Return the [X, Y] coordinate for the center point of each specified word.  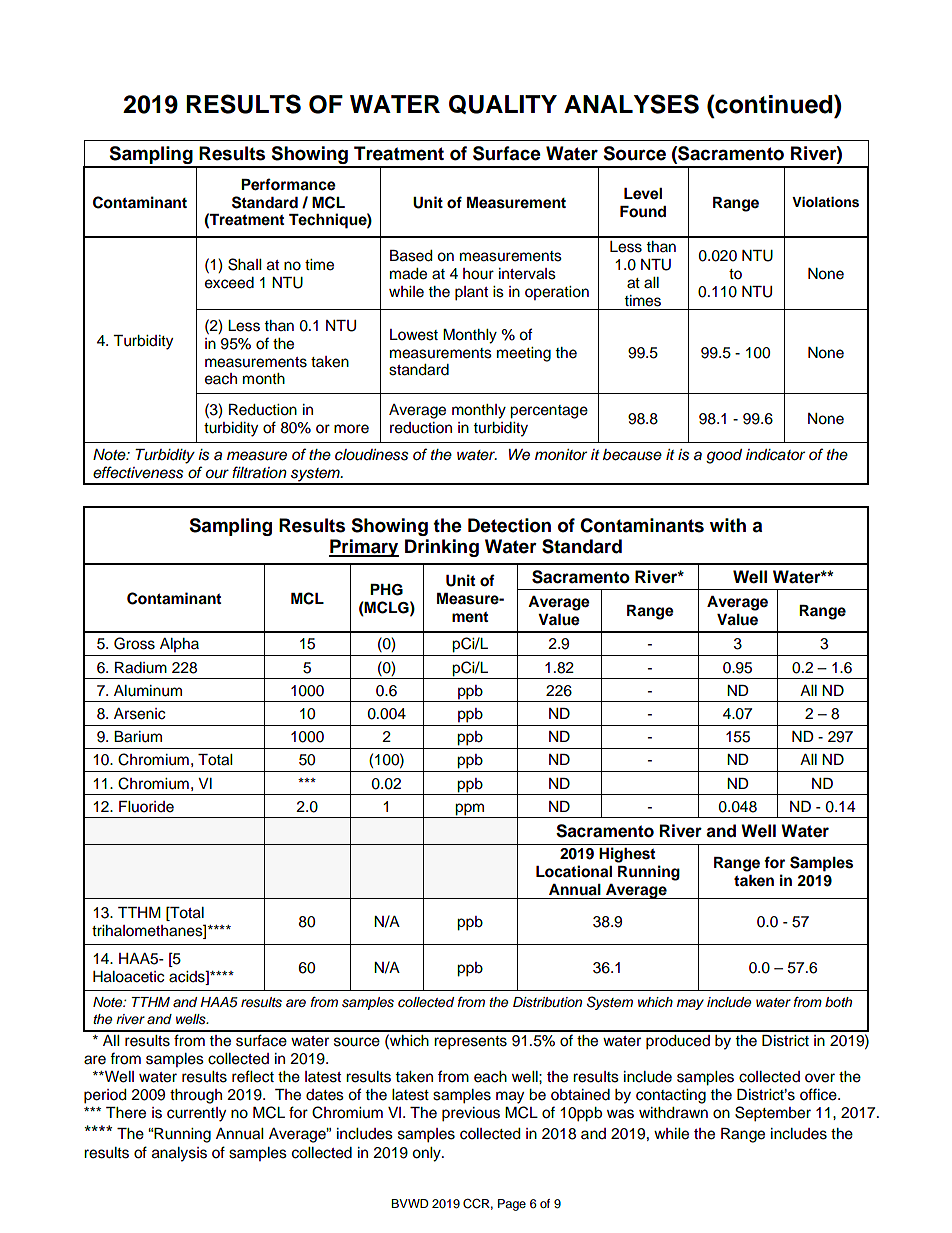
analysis [179, 1154]
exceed [229, 283]
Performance [288, 184]
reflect [253, 1076]
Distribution [547, 1002]
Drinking [442, 548]
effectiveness [138, 472]
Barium [138, 737]
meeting [524, 354]
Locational [574, 871]
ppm [470, 809]
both [838, 1002]
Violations [825, 202]
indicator [775, 455]
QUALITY [503, 104]
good [724, 456]
